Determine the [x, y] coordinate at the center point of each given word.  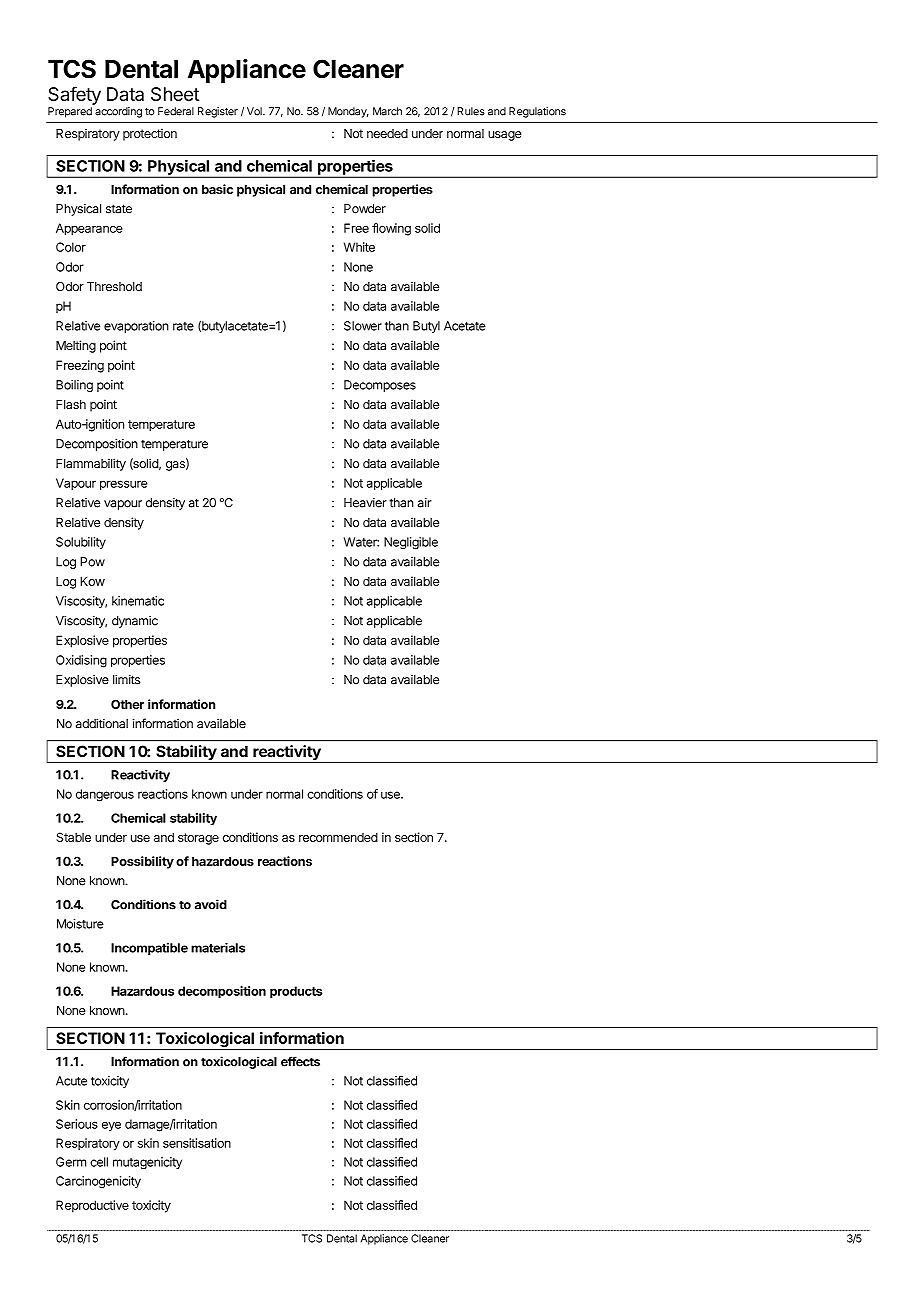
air [425, 503]
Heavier [365, 503]
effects [300, 1061]
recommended [338, 837]
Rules [471, 111]
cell [99, 1162]
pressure [123, 485]
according [118, 112]
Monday [348, 112]
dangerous [105, 795]
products [296, 992]
